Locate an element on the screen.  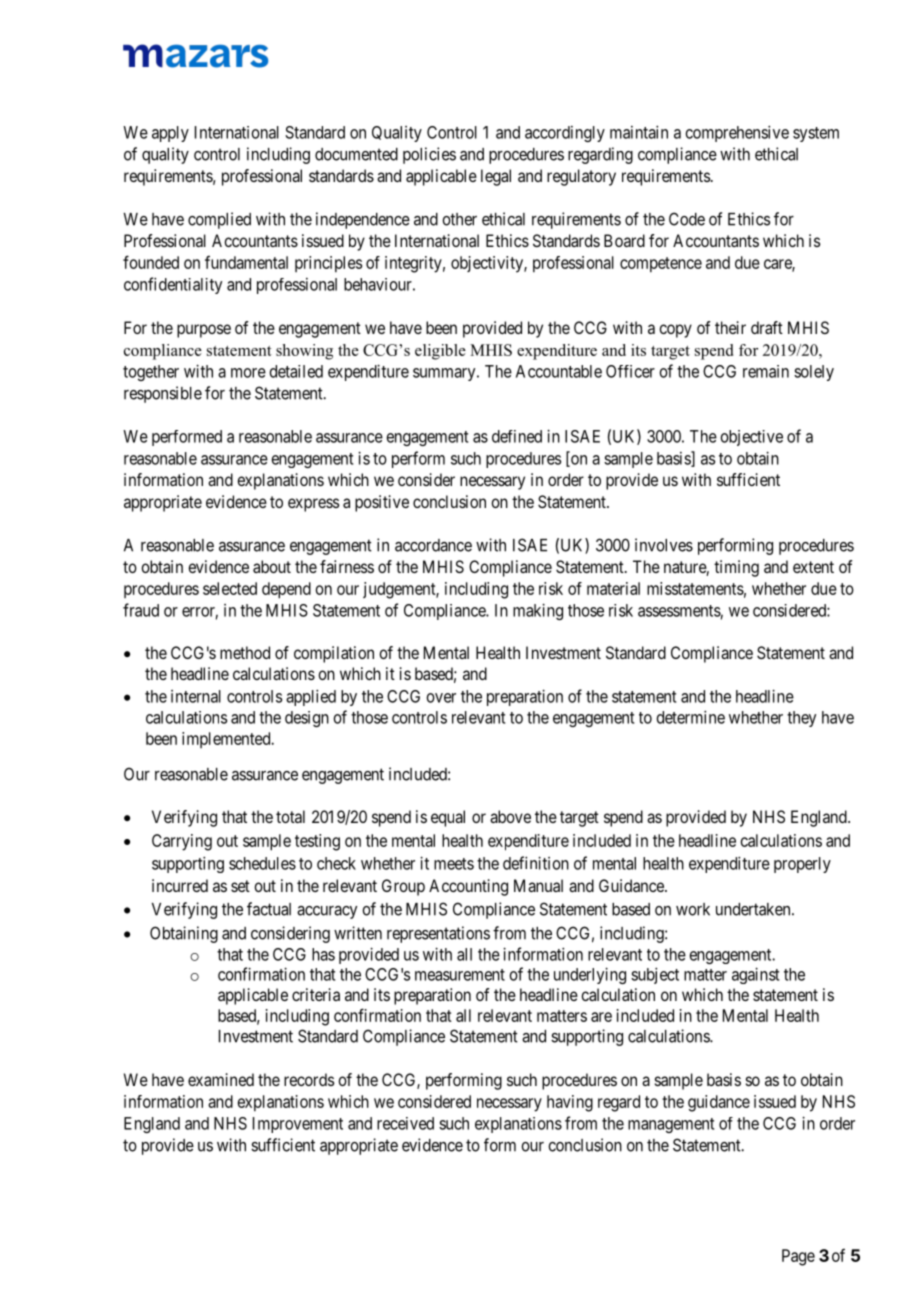
accordance is located at coordinates (433, 545).
